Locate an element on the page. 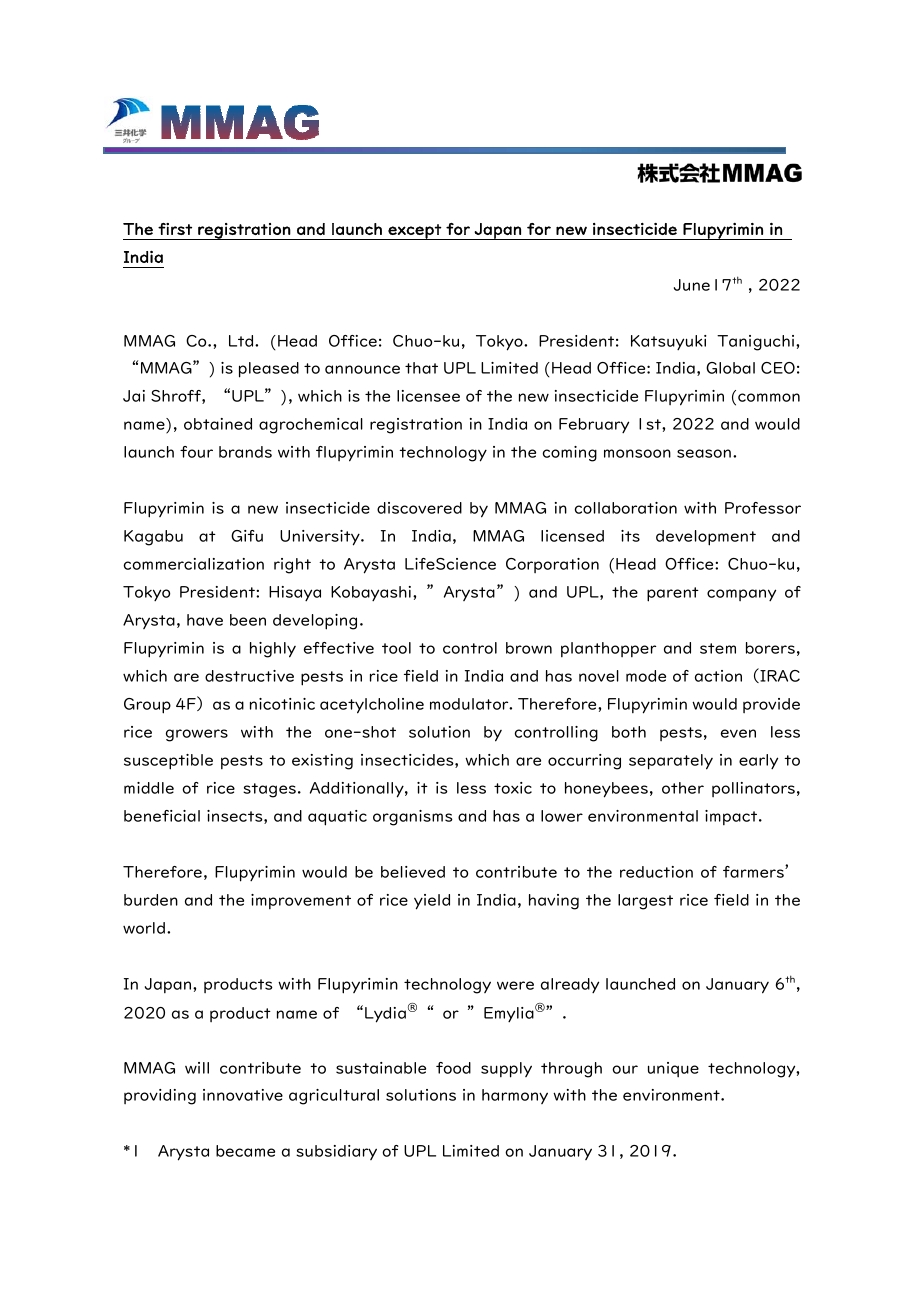 This image has height=1308, width=924. mode is located at coordinates (646, 676).
